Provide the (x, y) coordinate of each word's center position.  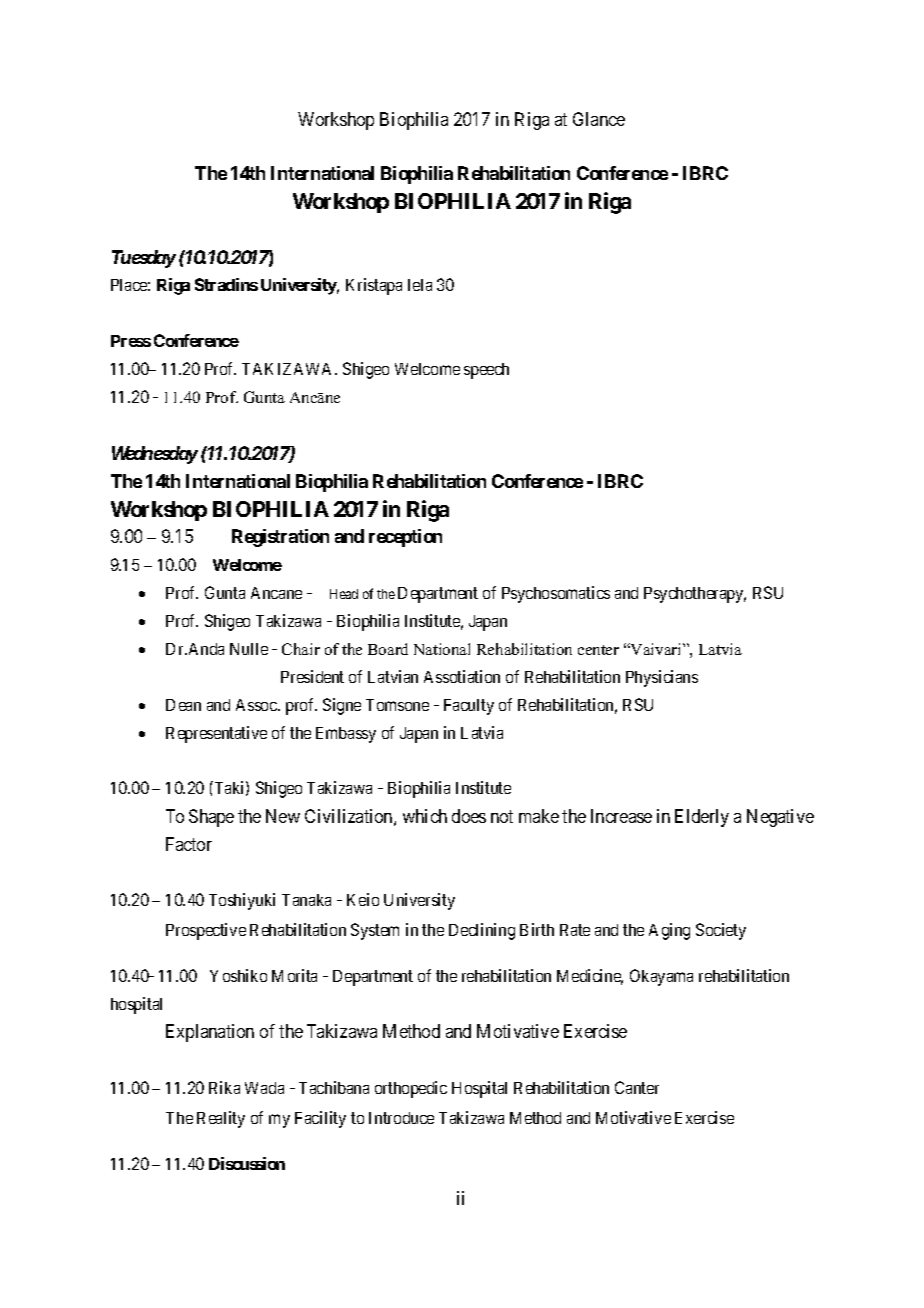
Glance (599, 119)
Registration (280, 538)
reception (405, 538)
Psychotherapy (695, 595)
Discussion (247, 1163)
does (469, 816)
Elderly (702, 818)
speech (486, 371)
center (598, 650)
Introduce (401, 1118)
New (283, 816)
